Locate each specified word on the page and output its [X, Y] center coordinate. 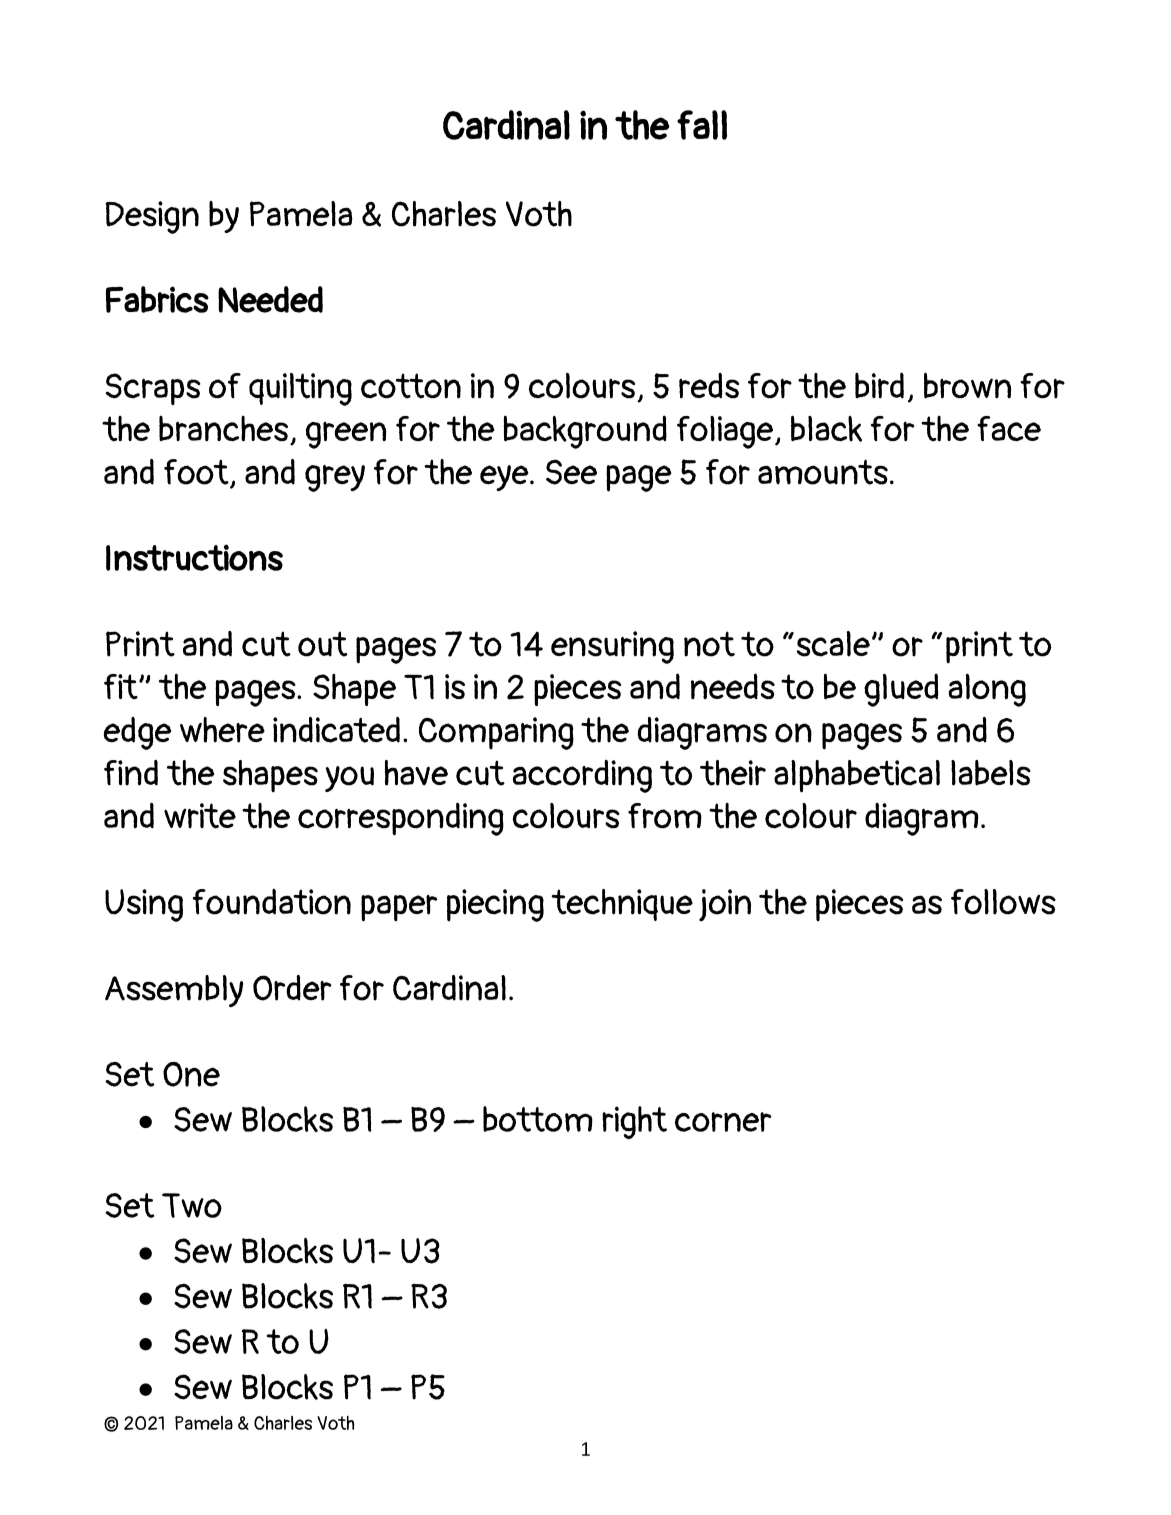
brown [967, 386]
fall [702, 125]
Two [192, 1205]
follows [1003, 902]
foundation [272, 902]
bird [879, 385]
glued [901, 690]
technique [622, 905]
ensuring [612, 647]
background [585, 432]
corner [723, 1122]
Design [152, 217]
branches [225, 430]
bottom [538, 1119]
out [323, 644]
